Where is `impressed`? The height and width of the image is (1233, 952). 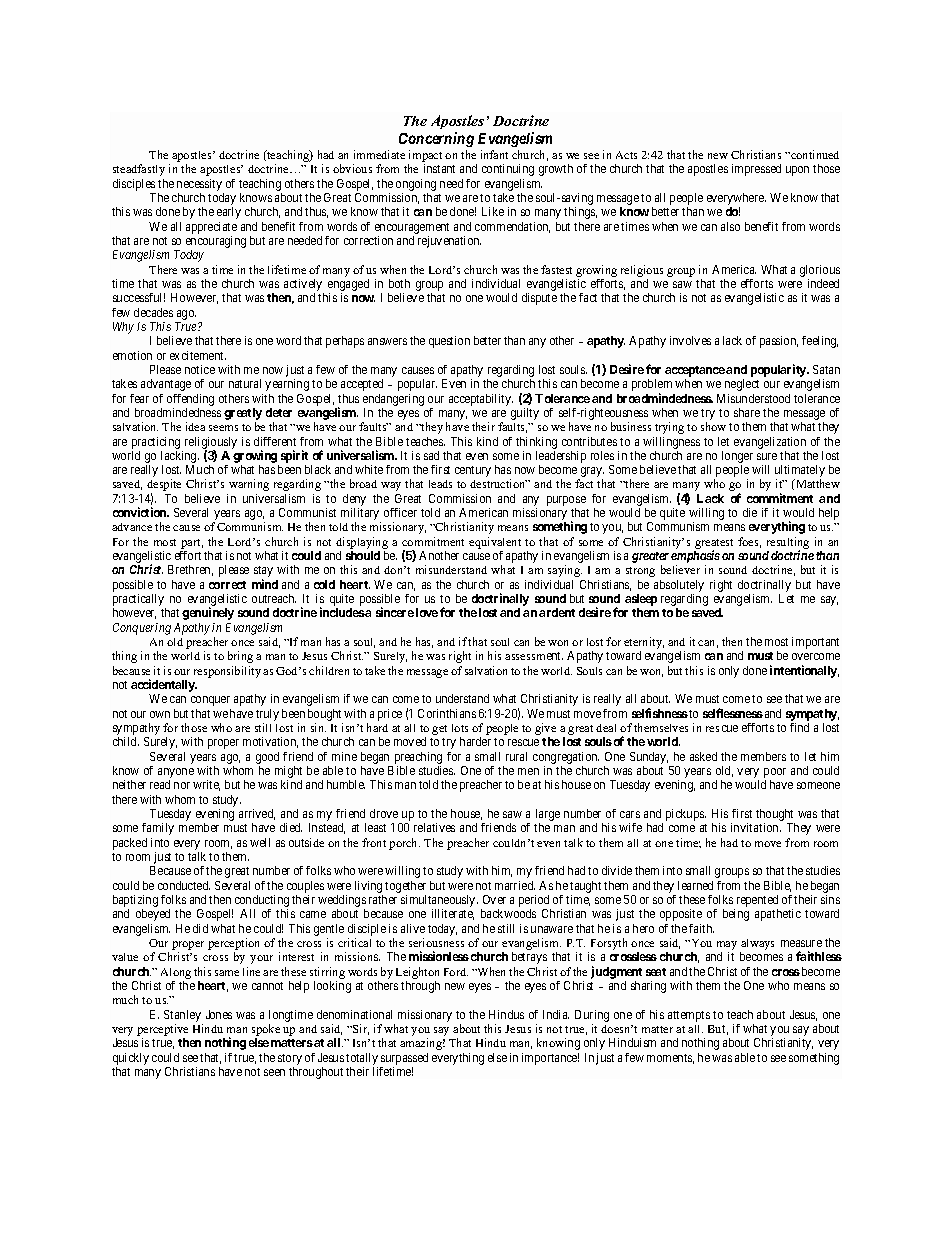 impressed is located at coordinates (756, 170).
